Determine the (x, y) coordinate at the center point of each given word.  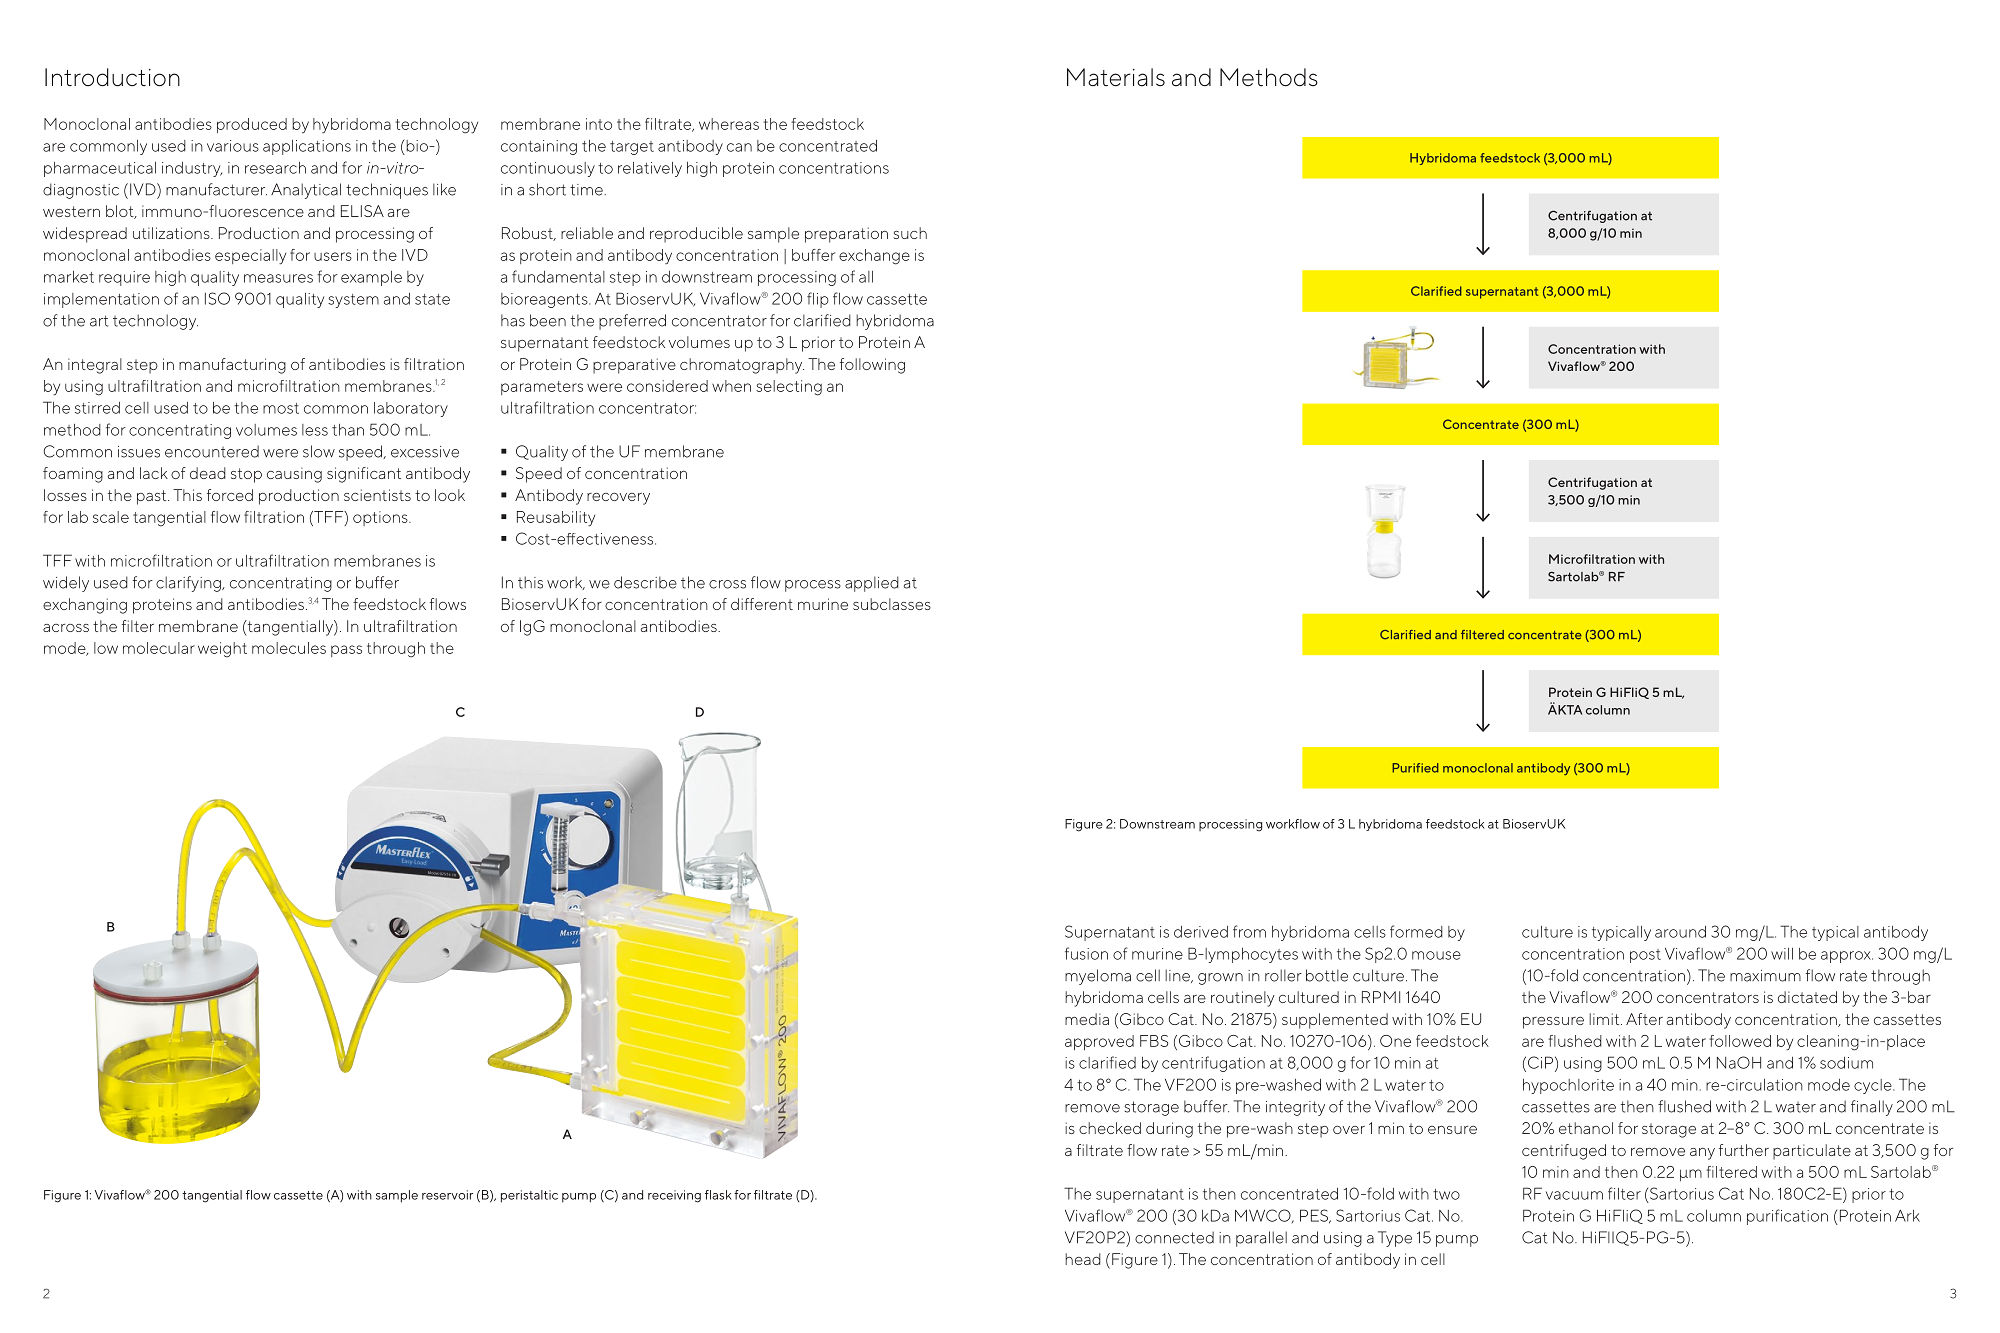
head (1083, 1259)
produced (252, 125)
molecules (289, 648)
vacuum (1574, 1195)
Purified (1415, 768)
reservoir (447, 1195)
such (910, 233)
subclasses (892, 604)
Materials (1116, 77)
